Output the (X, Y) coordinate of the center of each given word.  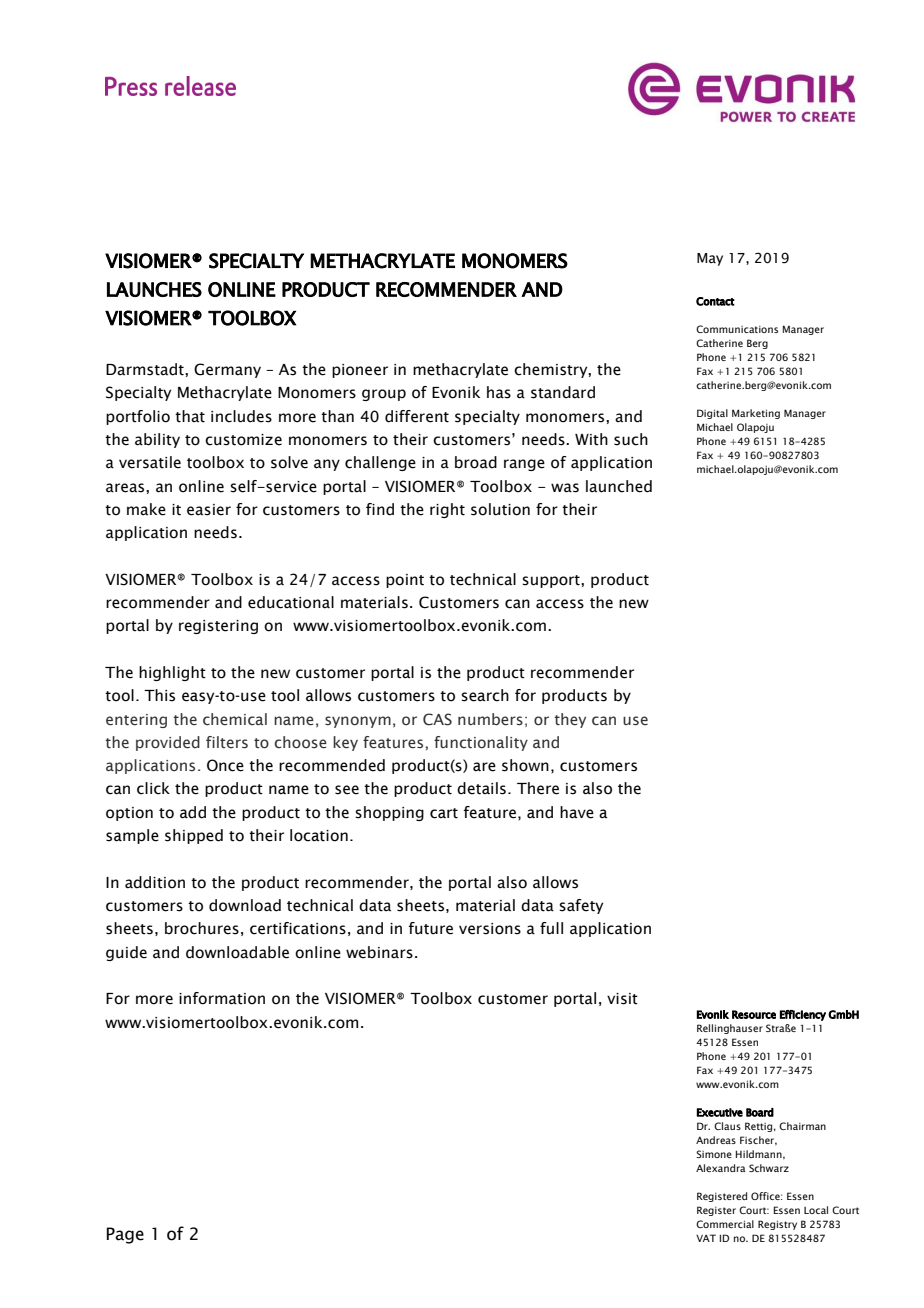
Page (125, 1235)
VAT (706, 1238)
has (499, 392)
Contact (715, 301)
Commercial (725, 1224)
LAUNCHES (154, 289)
